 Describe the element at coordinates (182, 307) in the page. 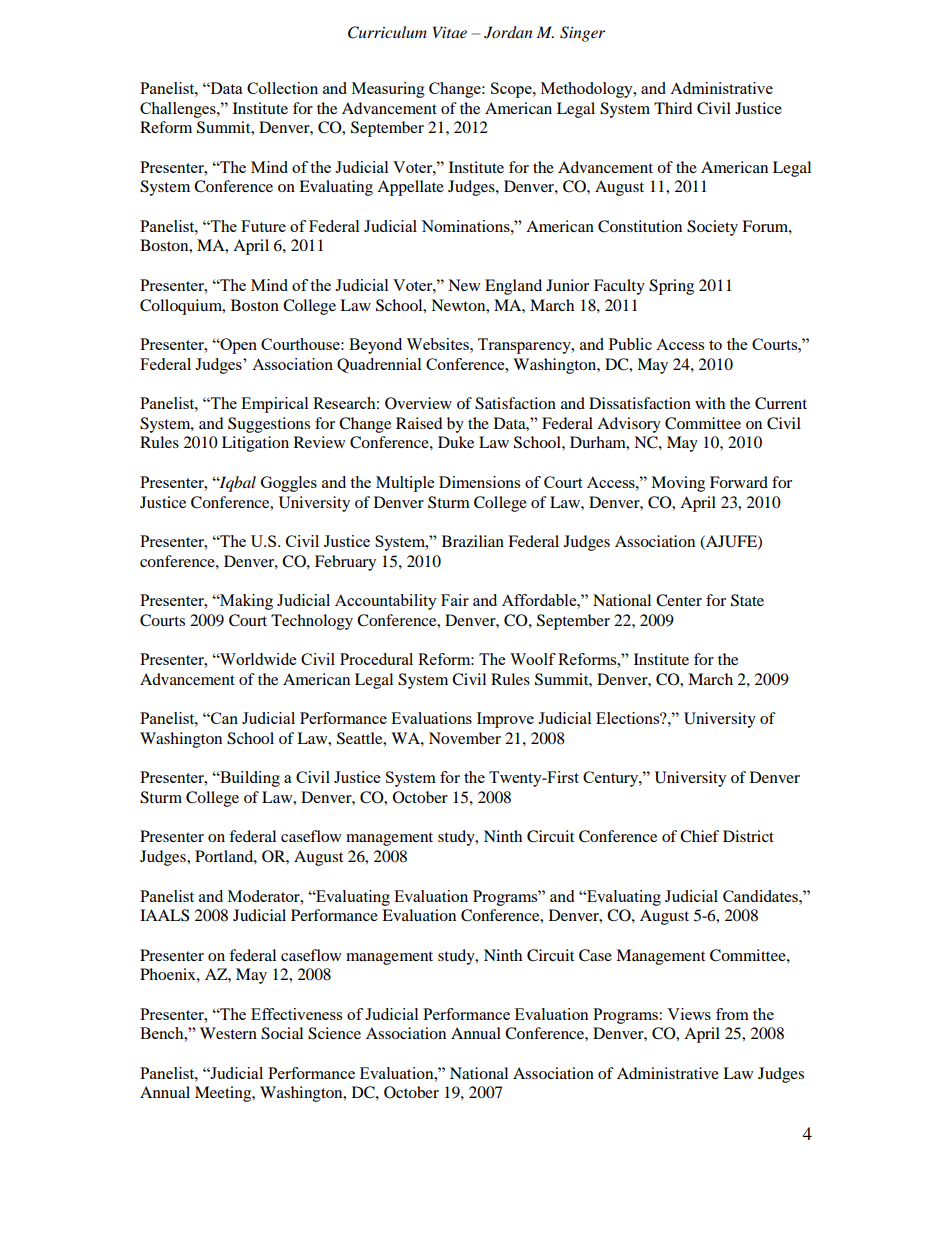

I see `Colloquium` at that location.
